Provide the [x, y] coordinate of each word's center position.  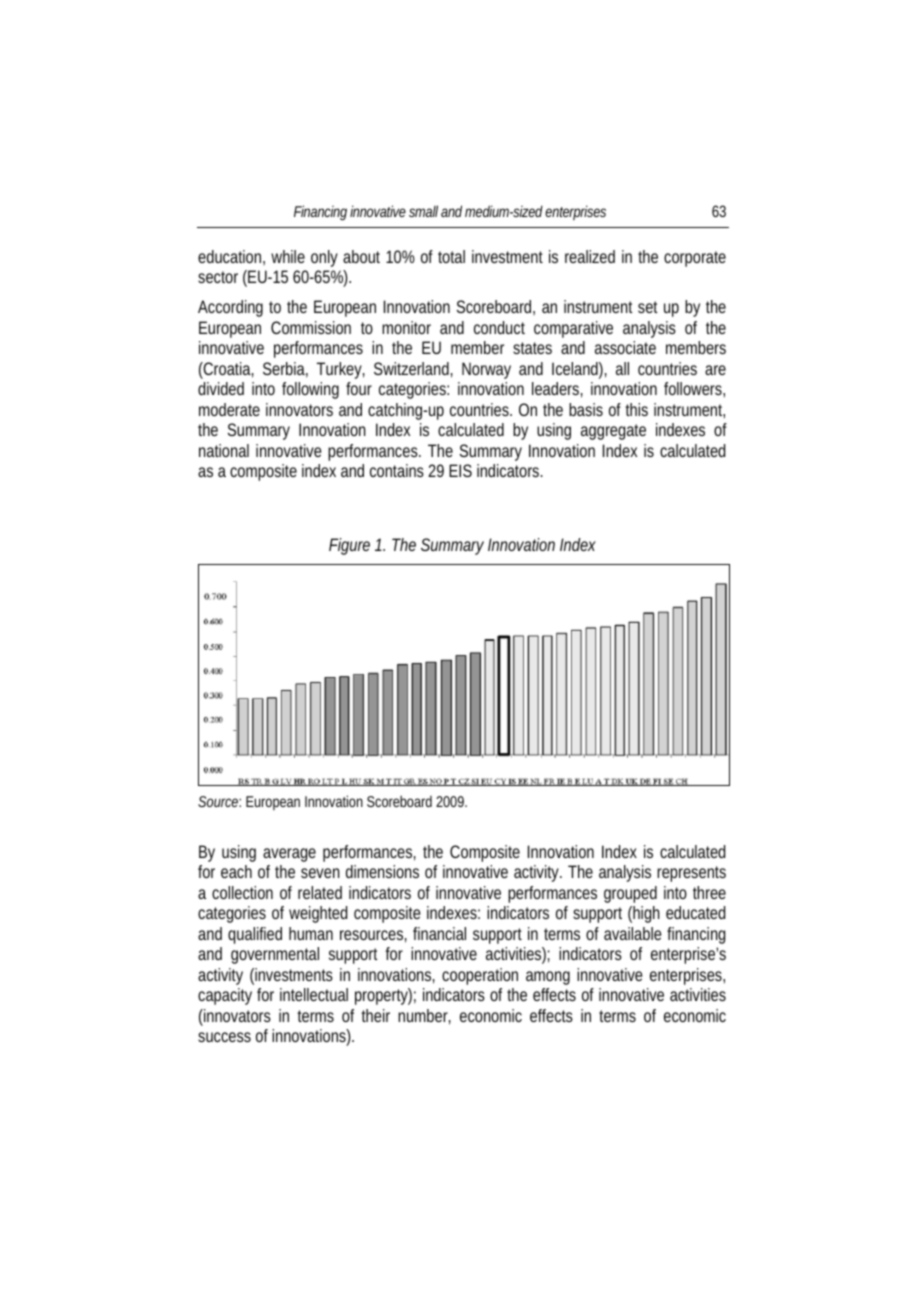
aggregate [613, 432]
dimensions [382, 871]
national [224, 450]
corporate [695, 259]
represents [691, 874]
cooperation [480, 976]
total [451, 256]
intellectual [314, 994]
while [288, 256]
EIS [460, 470]
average [289, 855]
